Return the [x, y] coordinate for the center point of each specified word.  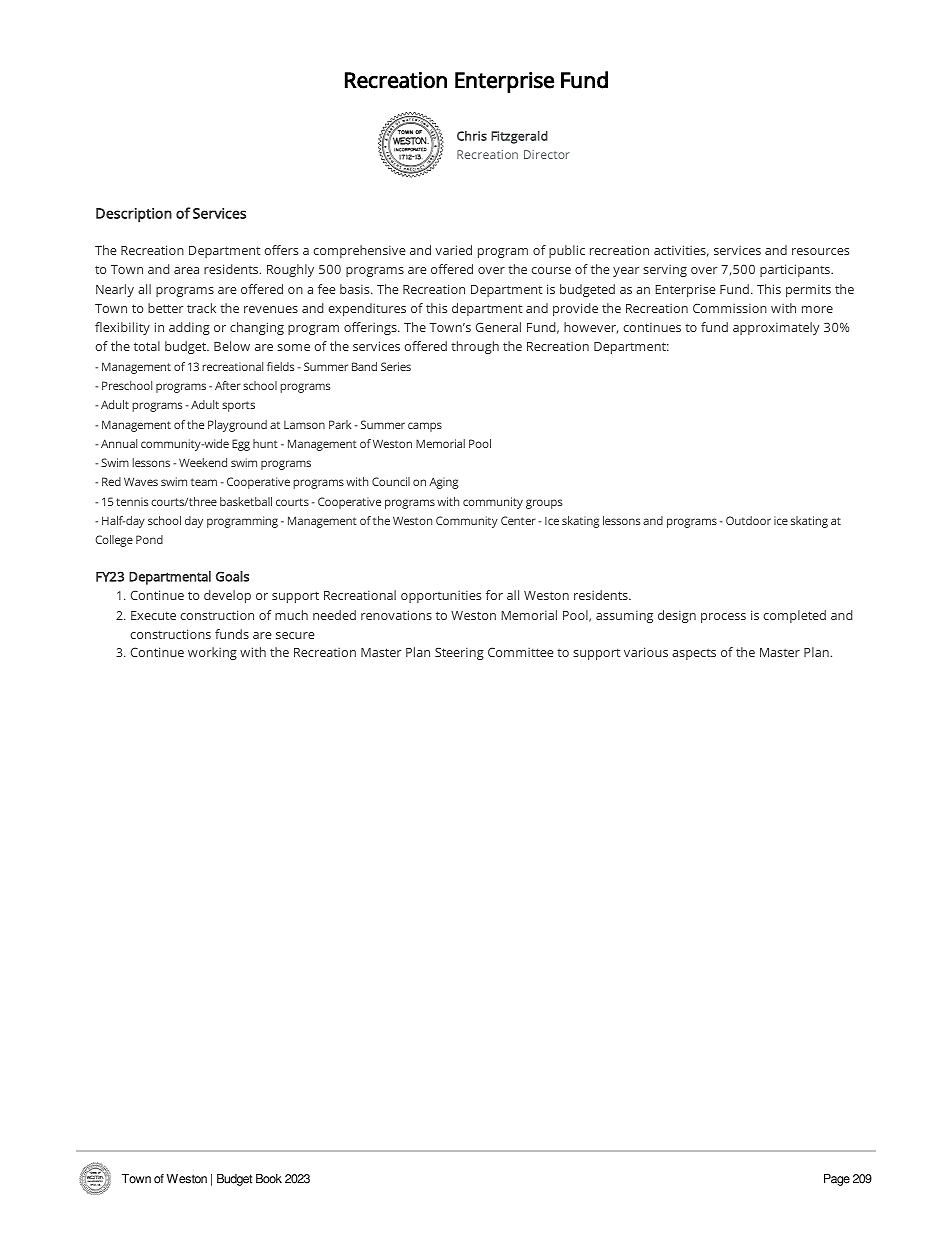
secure [295, 635]
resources [820, 251]
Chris [472, 136]
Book [269, 1179]
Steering [459, 653]
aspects [694, 654]
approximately [776, 328]
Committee [520, 652]
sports [238, 406]
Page [837, 1180]
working [212, 653]
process [723, 618]
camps [425, 427]
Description [134, 215]
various [646, 652]
